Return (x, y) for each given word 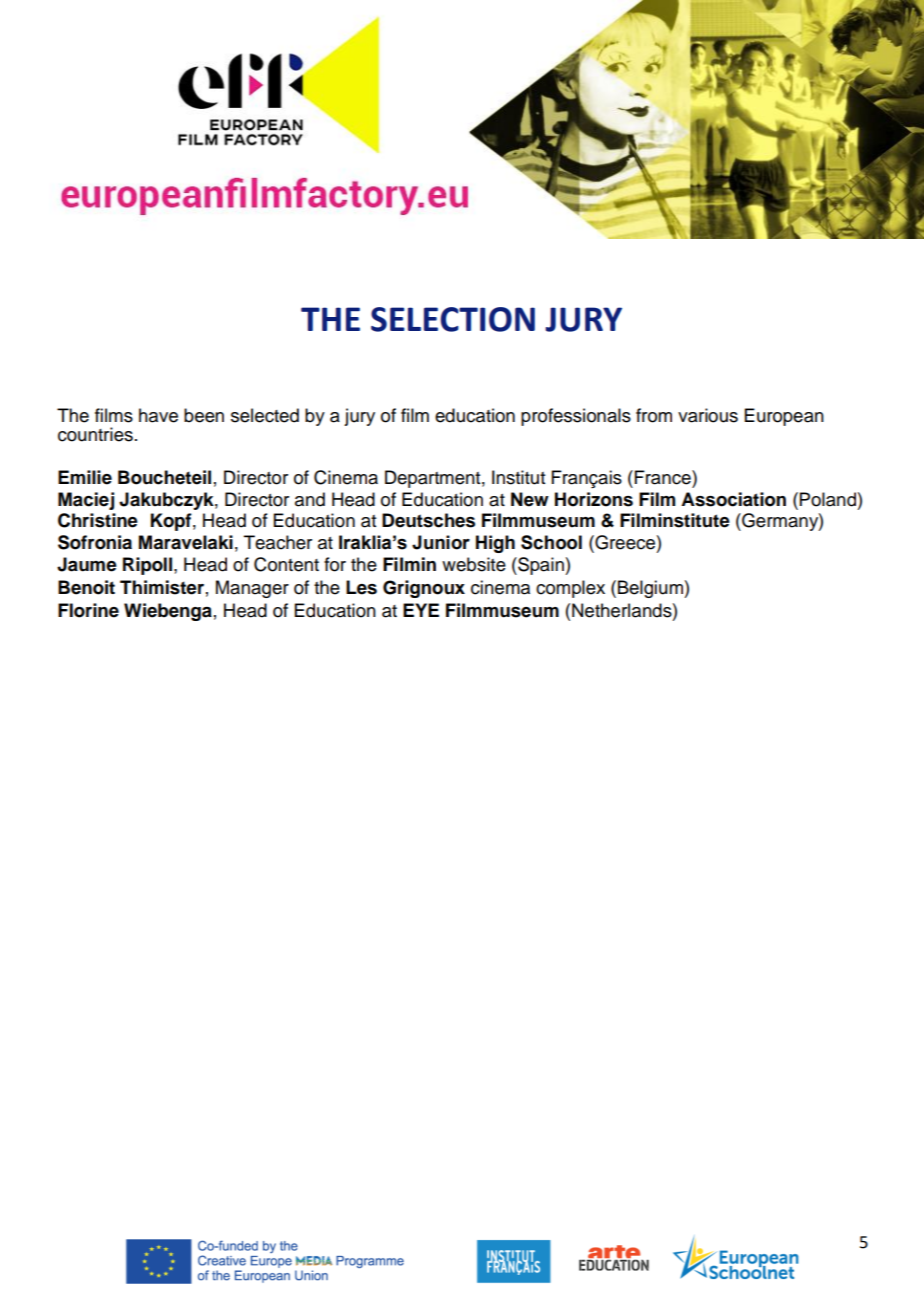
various (708, 415)
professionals (576, 417)
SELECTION (453, 319)
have (158, 415)
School (551, 542)
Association (733, 499)
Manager (252, 589)
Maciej (86, 501)
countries (95, 434)
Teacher (278, 542)
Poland (828, 499)
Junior (441, 542)
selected (265, 415)
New (530, 499)
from (654, 415)
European (784, 417)
